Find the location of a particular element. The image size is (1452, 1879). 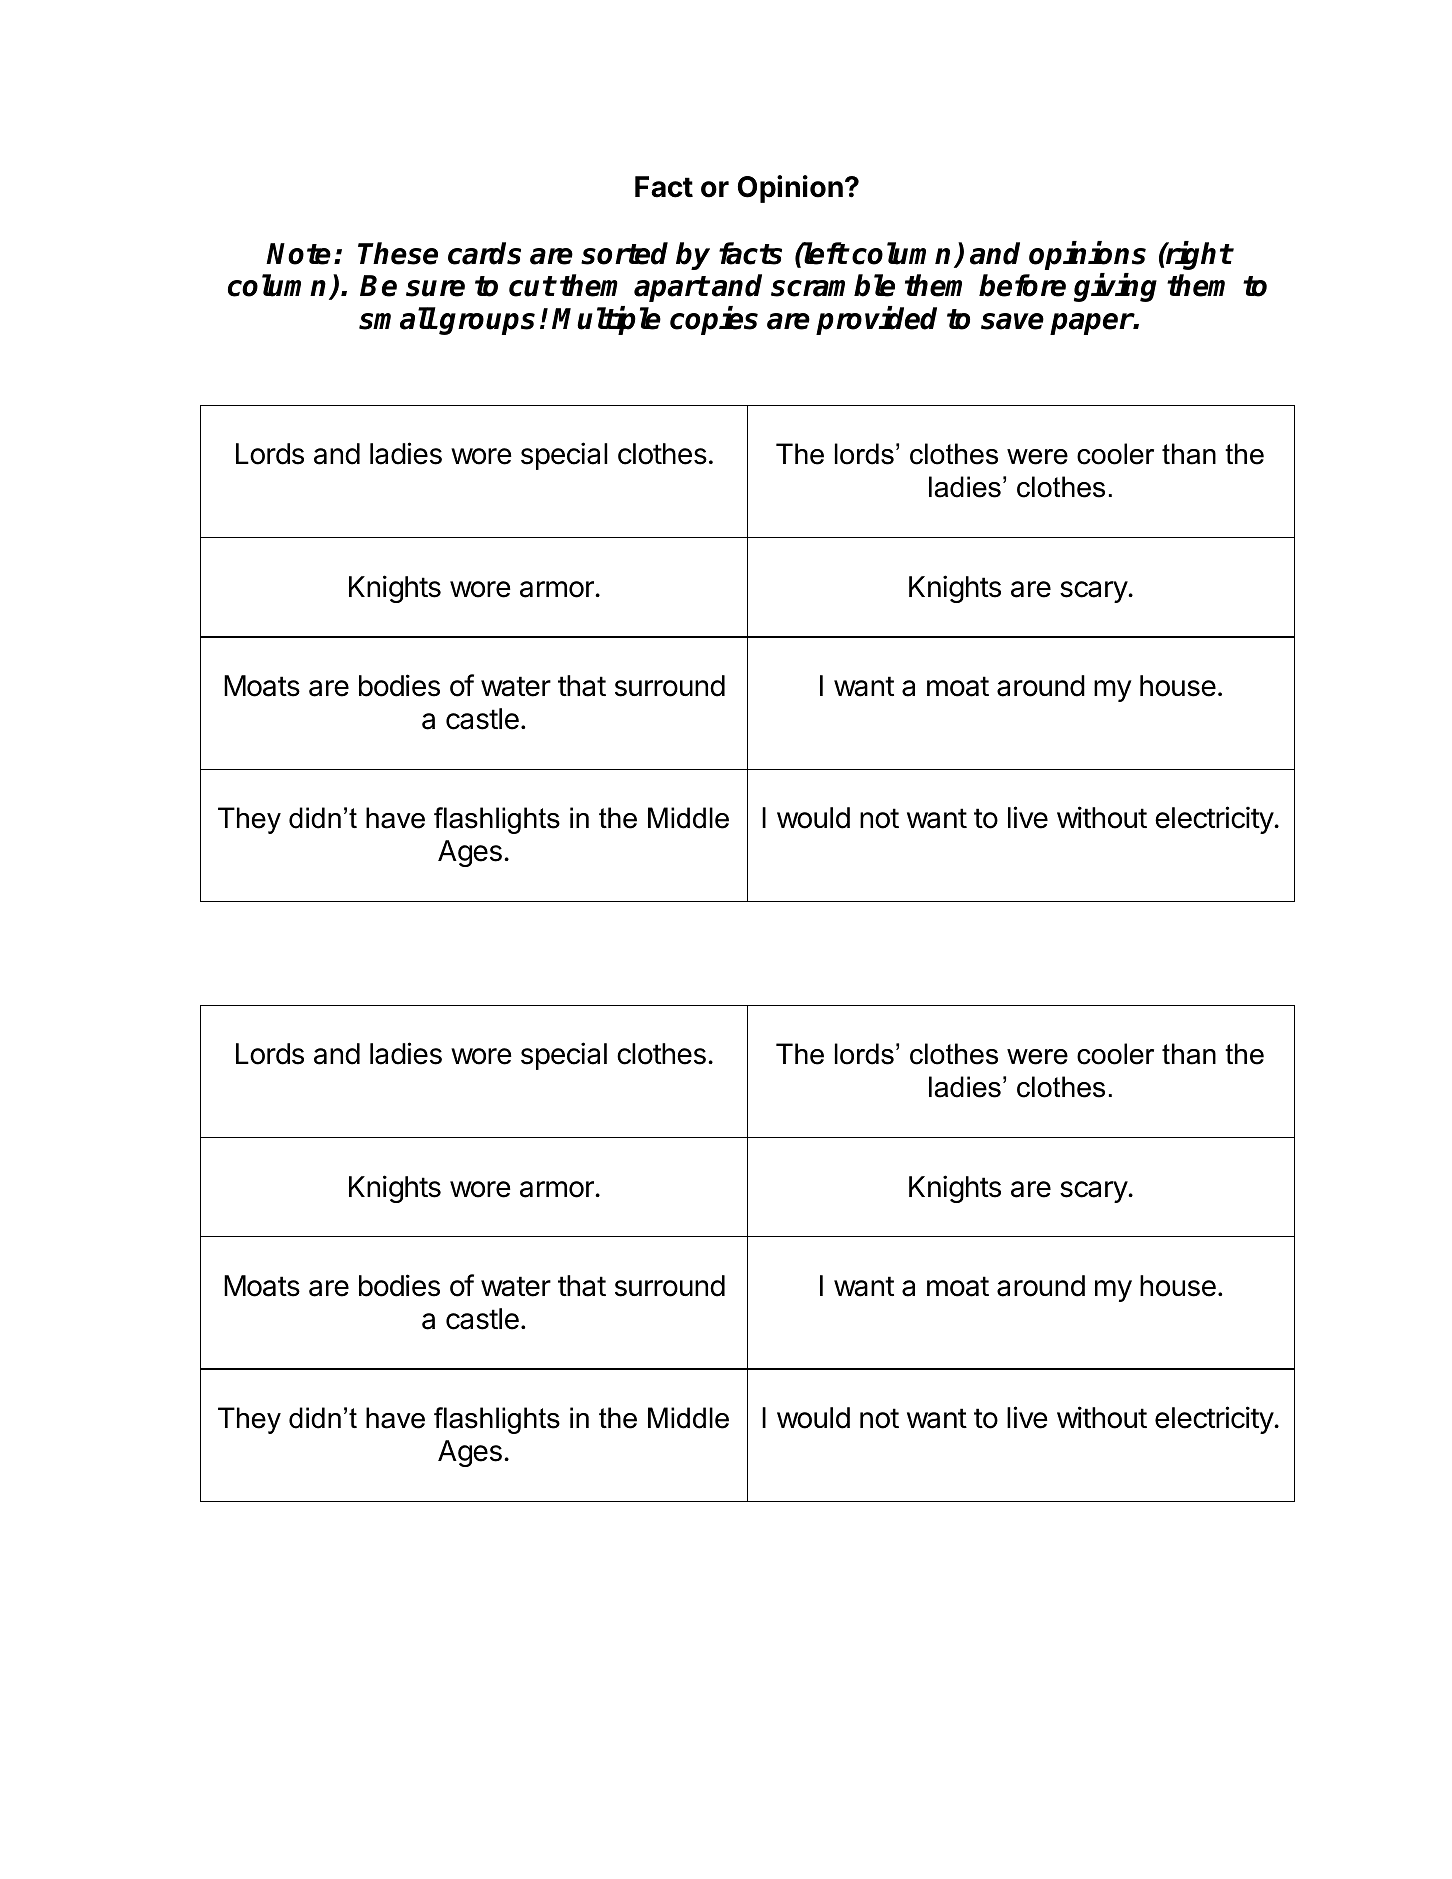

cards is located at coordinates (484, 253).
